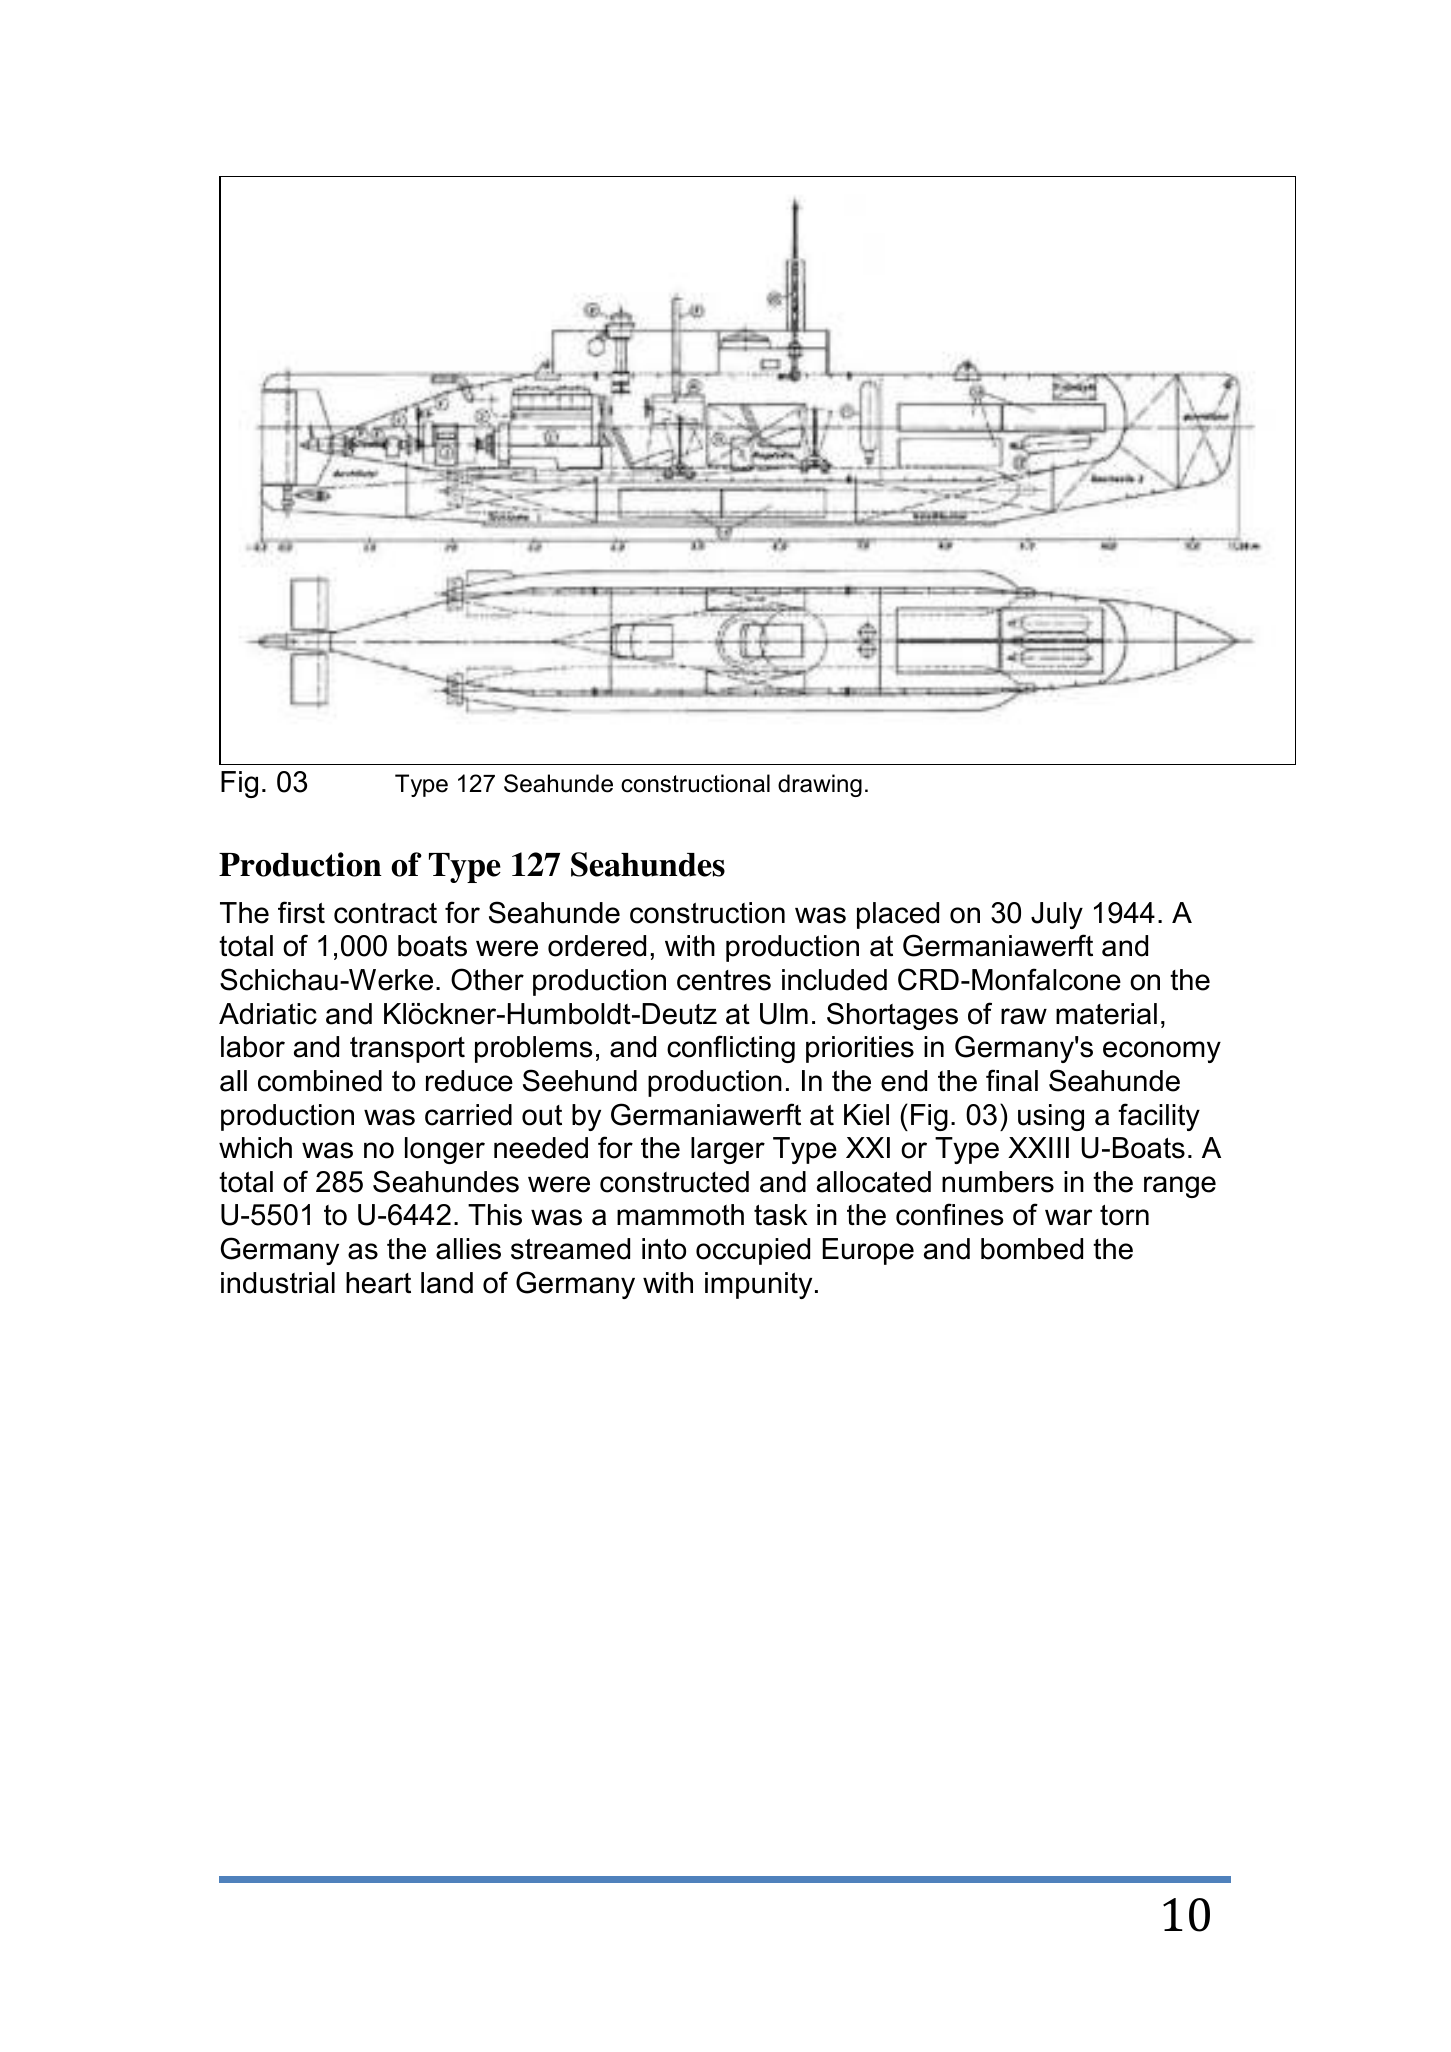  What do you see at coordinates (758, 1285) in the screenshot?
I see `impunity` at bounding box center [758, 1285].
